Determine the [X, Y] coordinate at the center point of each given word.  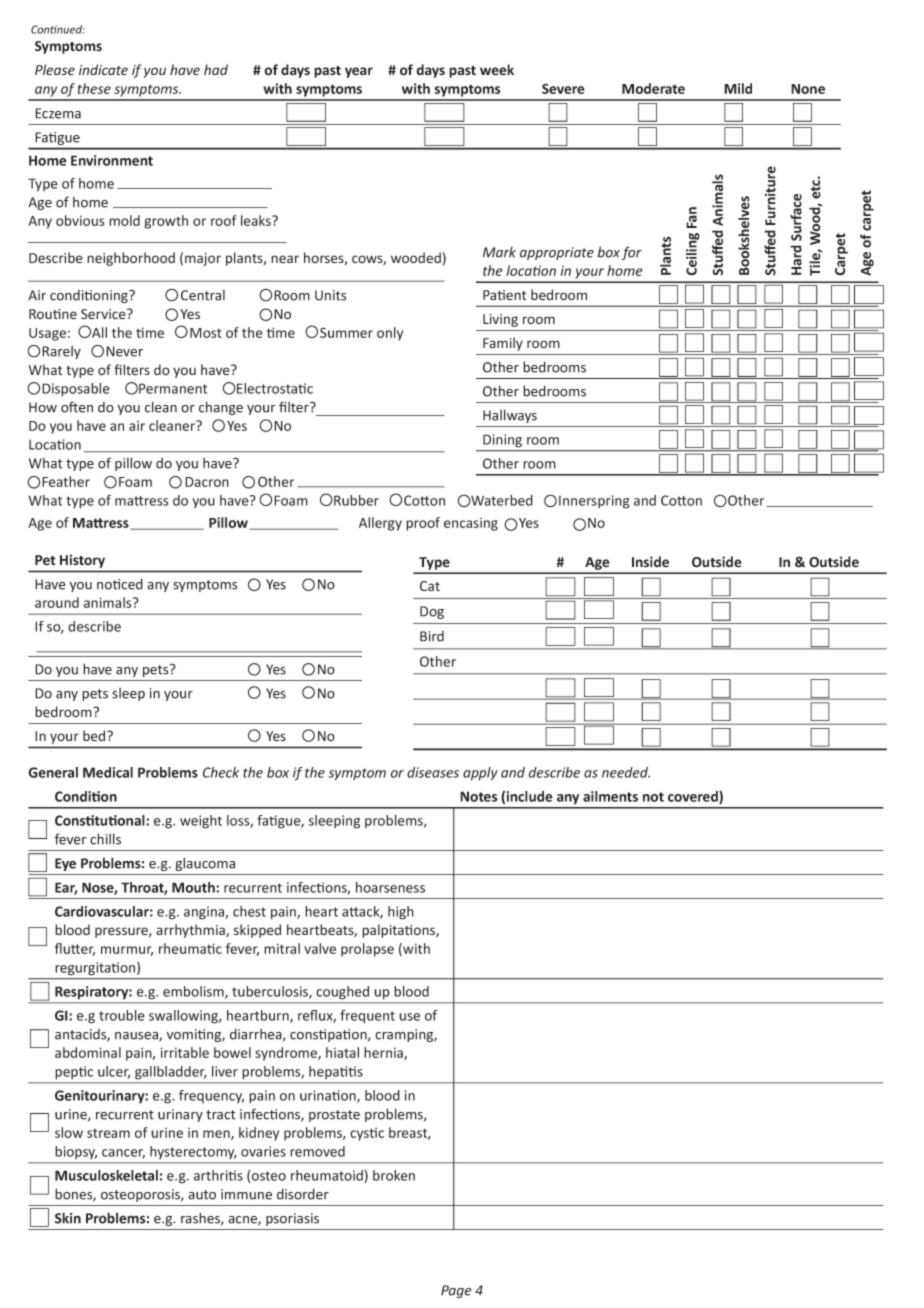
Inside [650, 562]
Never [124, 351]
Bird [432, 636]
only [390, 334]
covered [694, 797]
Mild [738, 88]
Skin [68, 1218]
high [401, 913]
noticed [120, 584]
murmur [127, 951]
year [359, 72]
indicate [103, 69]
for [632, 253]
